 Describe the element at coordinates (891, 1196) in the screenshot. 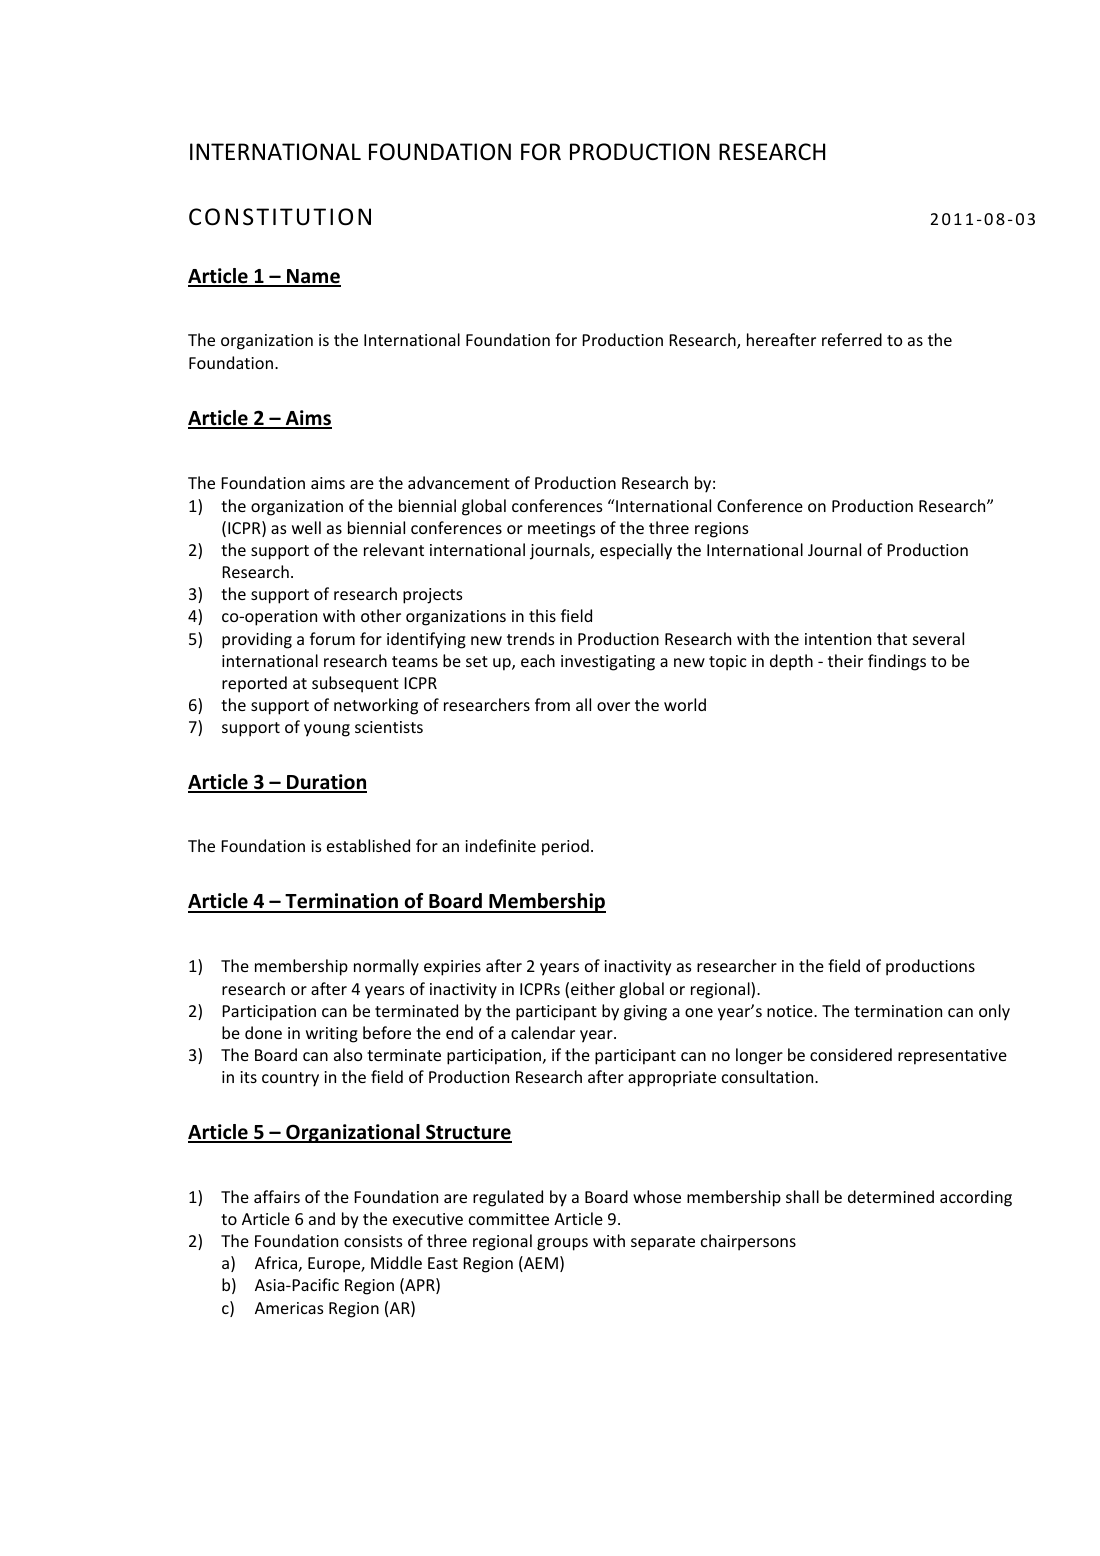

I see `determined` at that location.
